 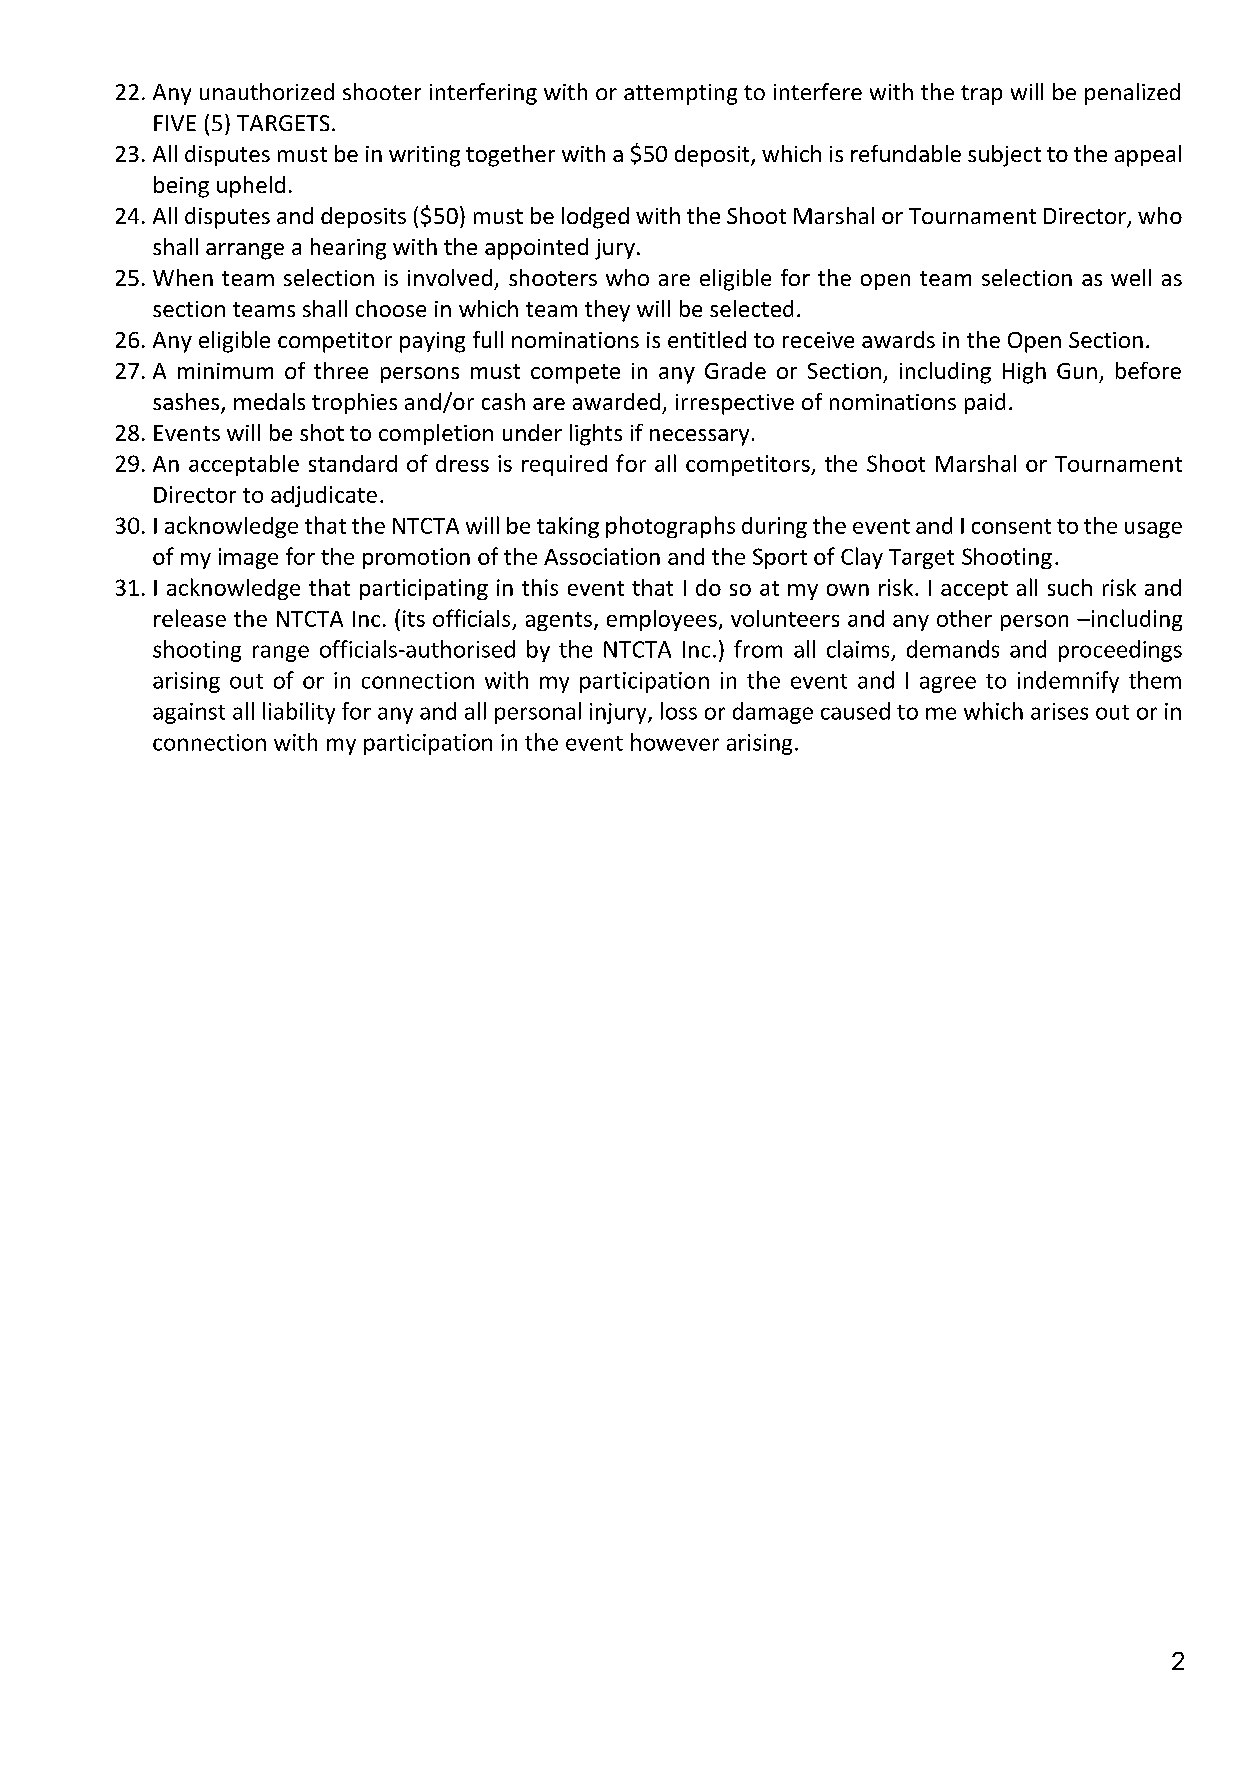 I want to click on adjudicate, so click(x=324, y=496).
